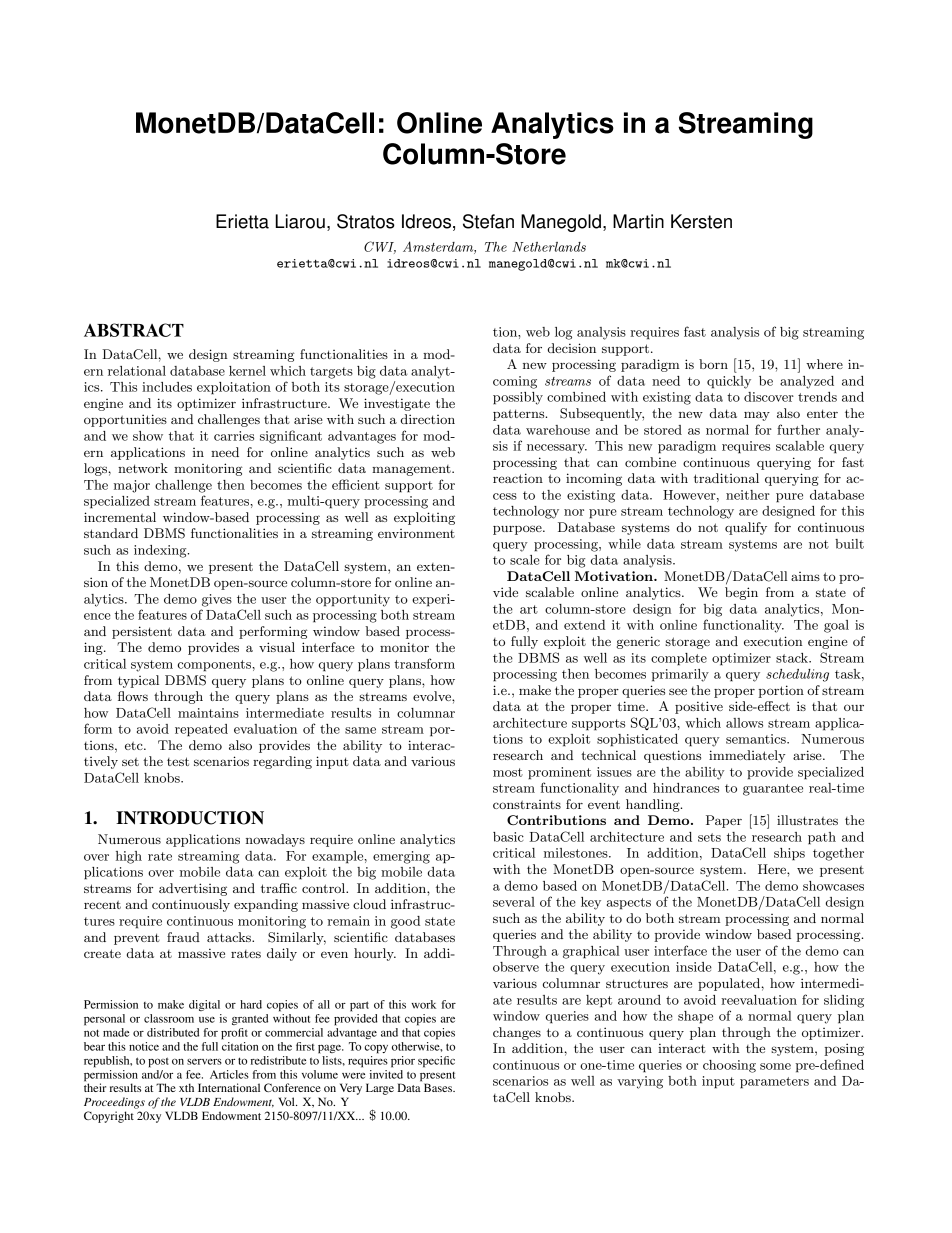 The width and height of the page is (952, 1233). I want to click on Stefan, so click(488, 221).
